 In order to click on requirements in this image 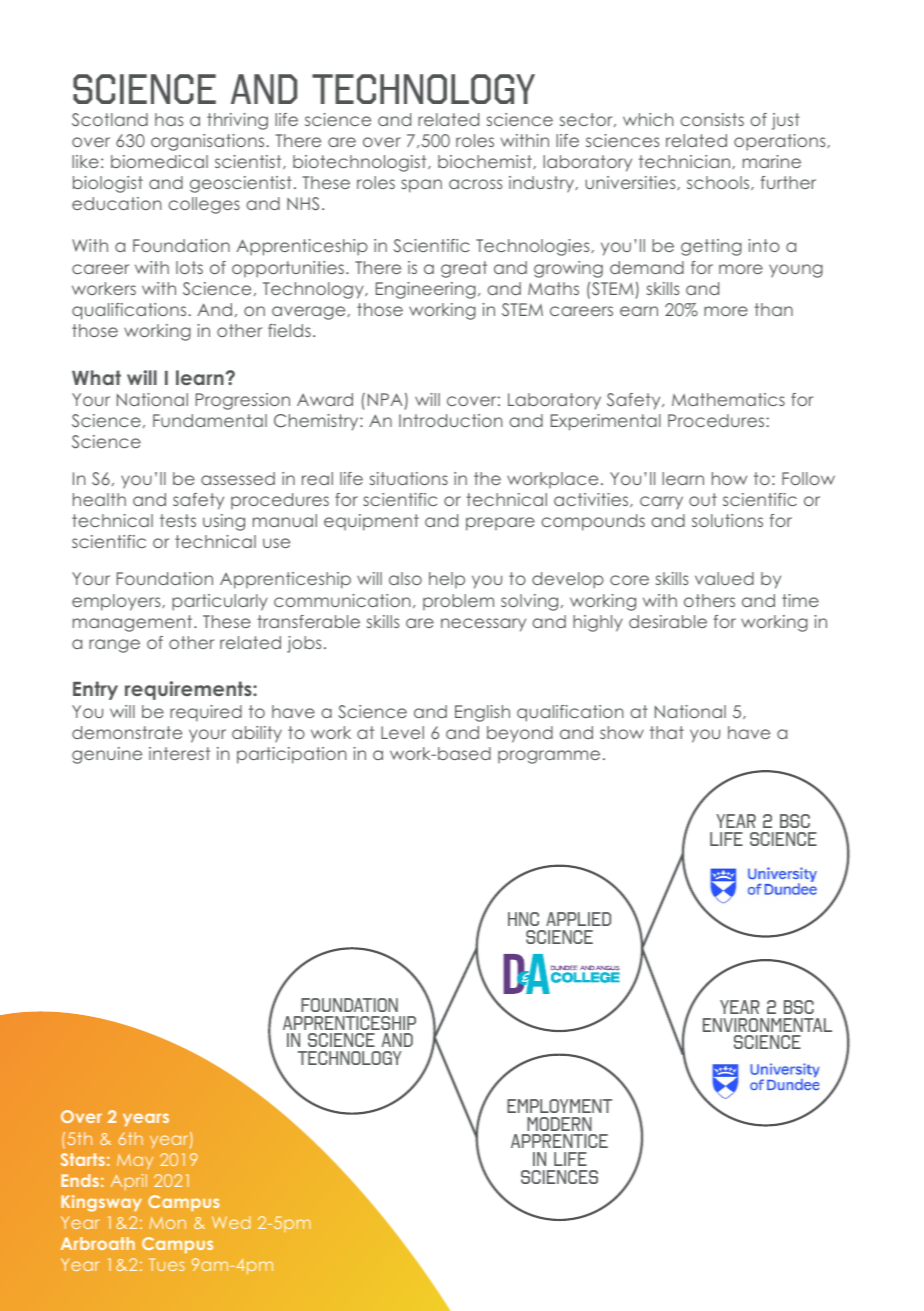, I will do `click(189, 690)`.
